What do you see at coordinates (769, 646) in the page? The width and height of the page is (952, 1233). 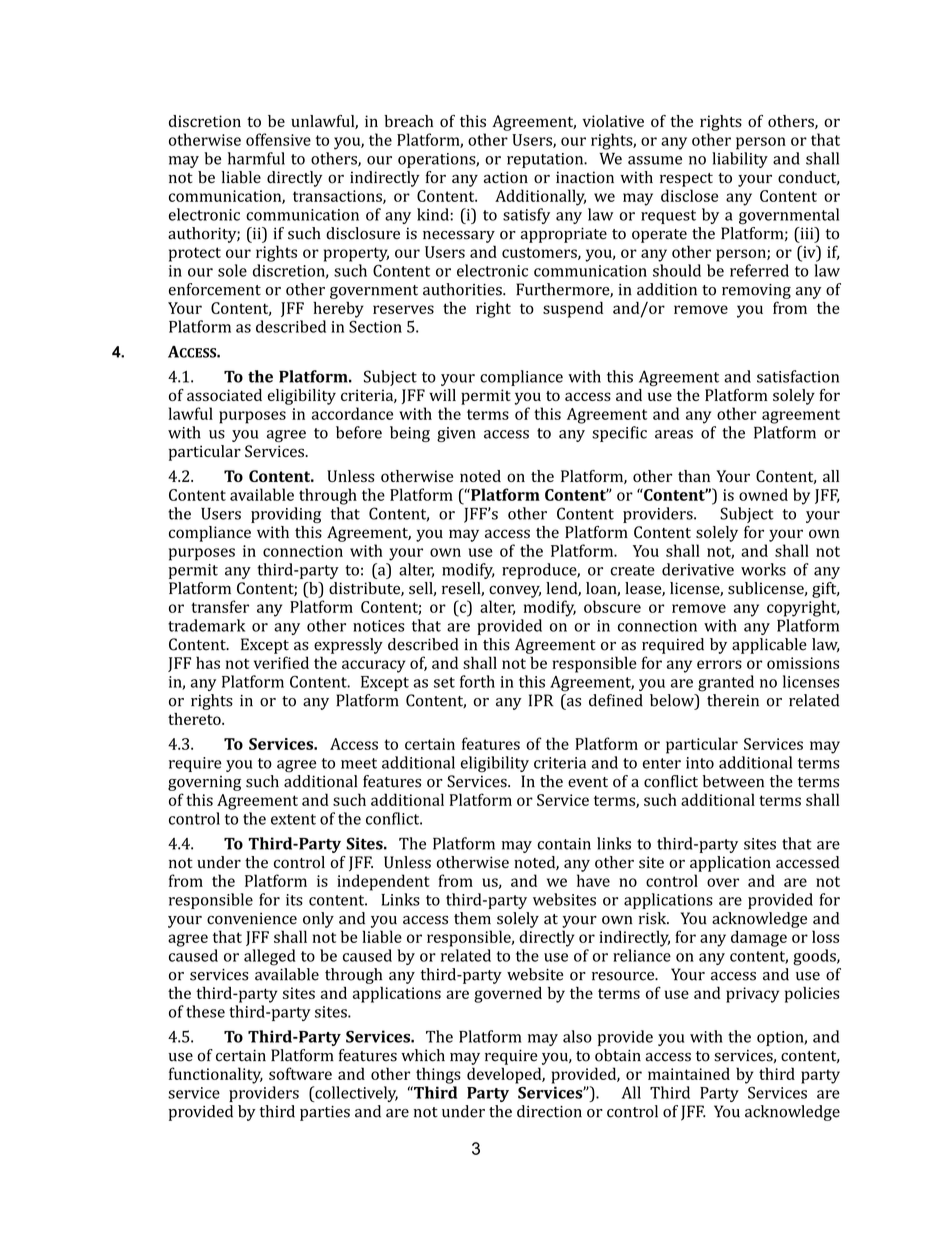 I see `applicable` at bounding box center [769, 646].
